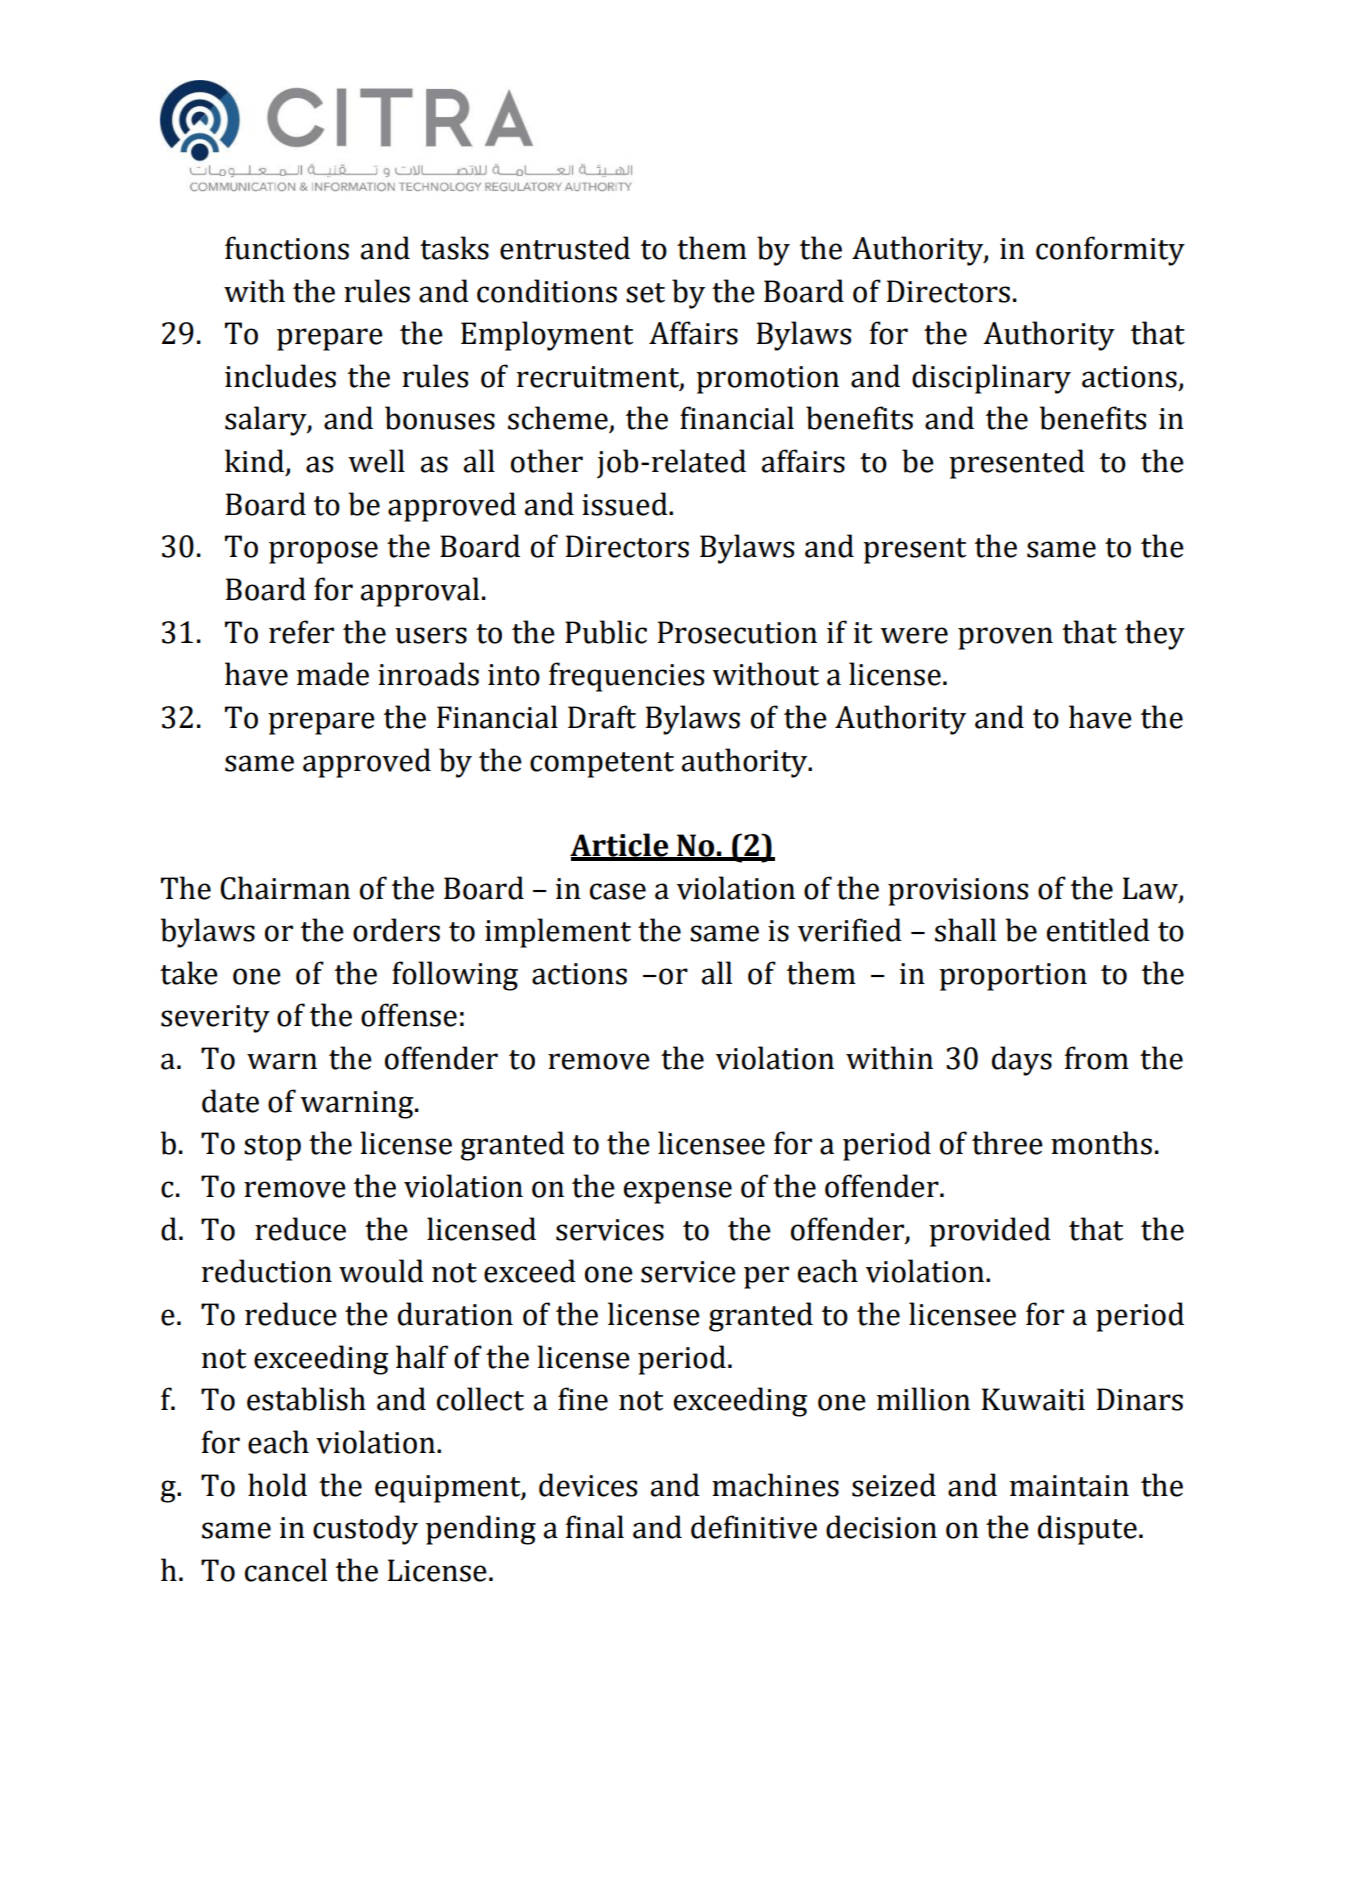 This document has height=1902, width=1345. I want to click on custody, so click(365, 1530).
